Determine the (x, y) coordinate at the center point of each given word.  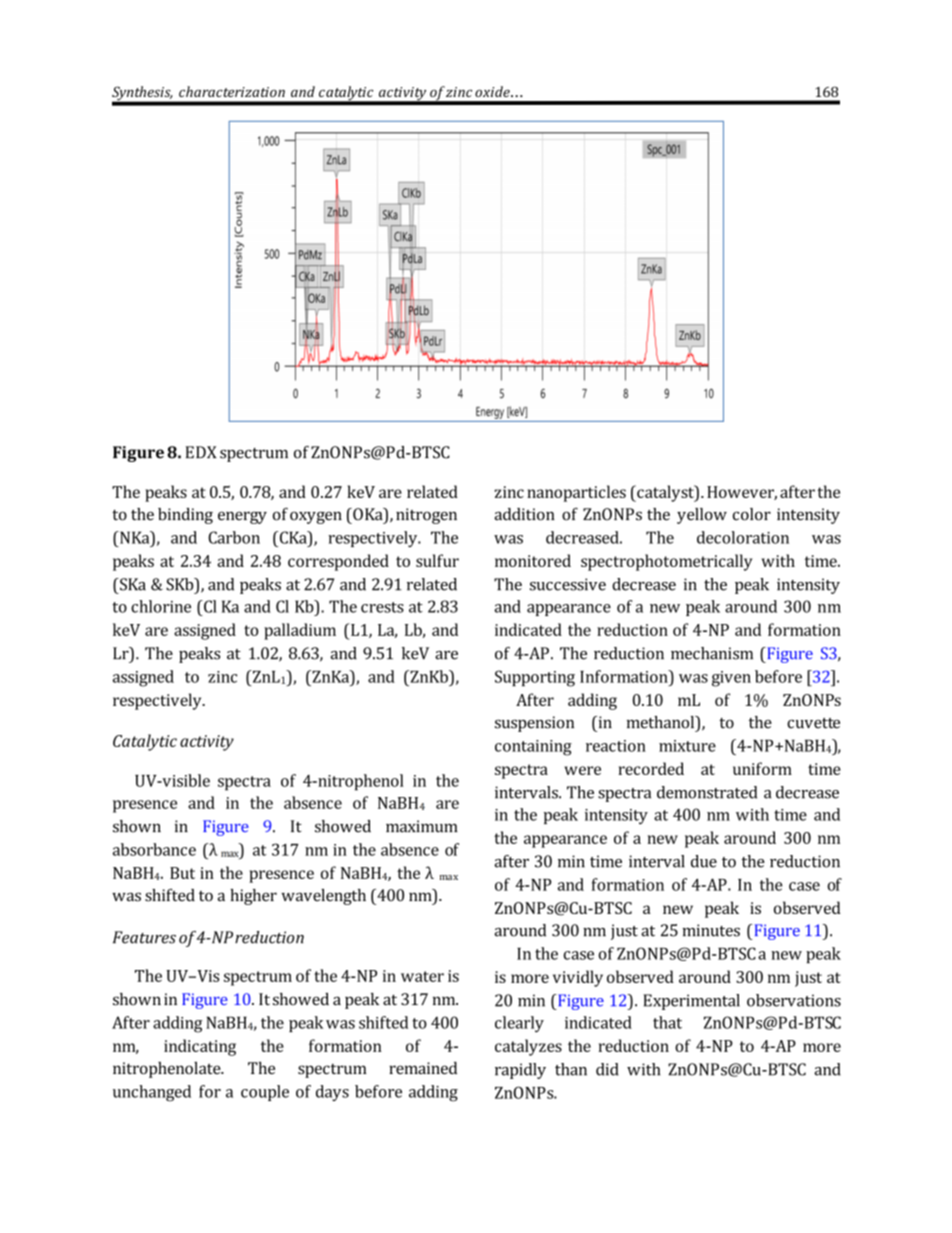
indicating (200, 1047)
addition (525, 514)
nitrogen (426, 516)
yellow (702, 516)
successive (568, 584)
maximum (422, 826)
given (731, 679)
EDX (201, 452)
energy (242, 517)
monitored (533, 560)
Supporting (535, 678)
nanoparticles (576, 493)
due (704, 861)
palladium (300, 631)
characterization (232, 91)
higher (253, 897)
